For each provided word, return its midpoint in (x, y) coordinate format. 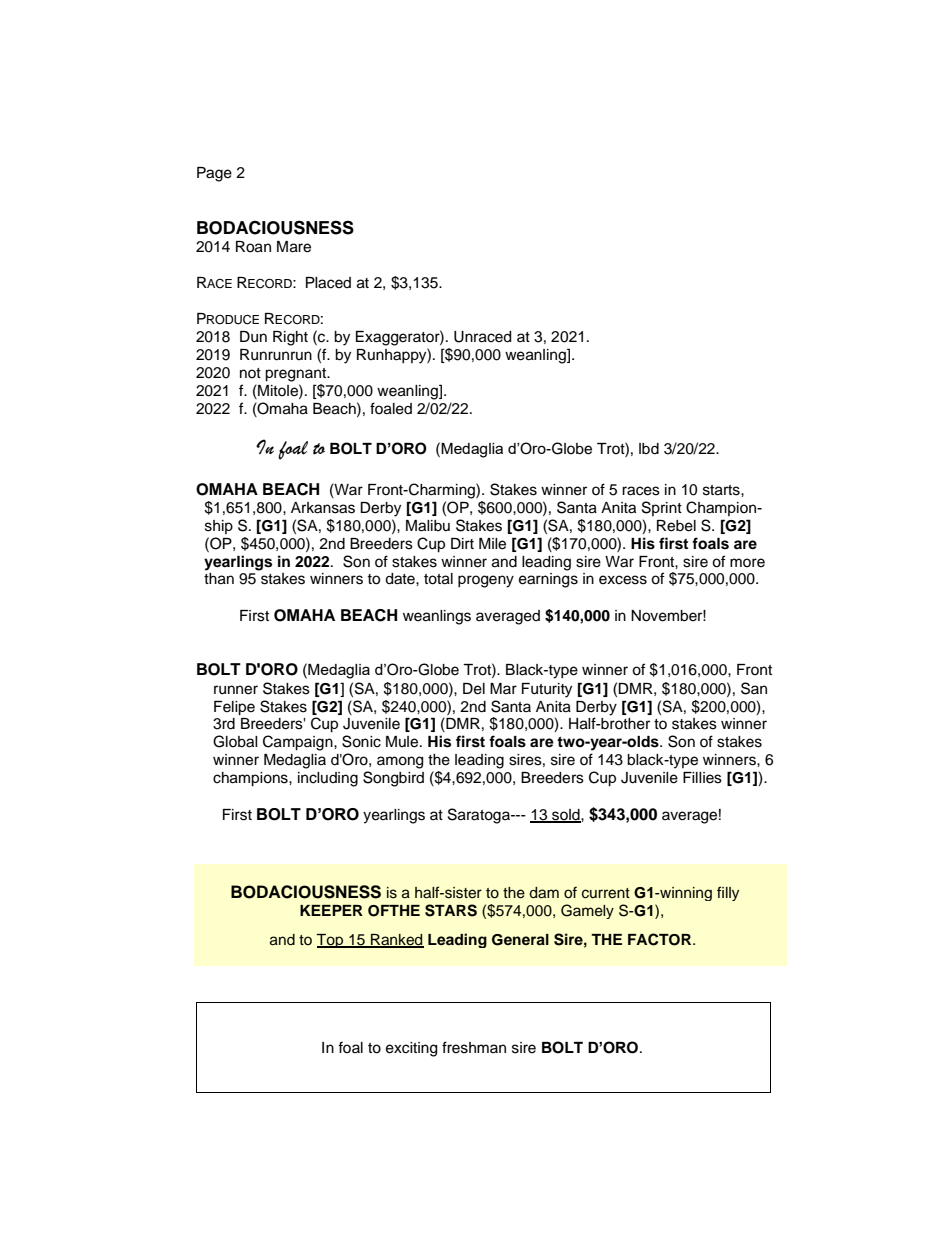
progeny (486, 581)
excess (623, 580)
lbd (649, 449)
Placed (328, 283)
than (219, 579)
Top (331, 941)
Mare (294, 247)
